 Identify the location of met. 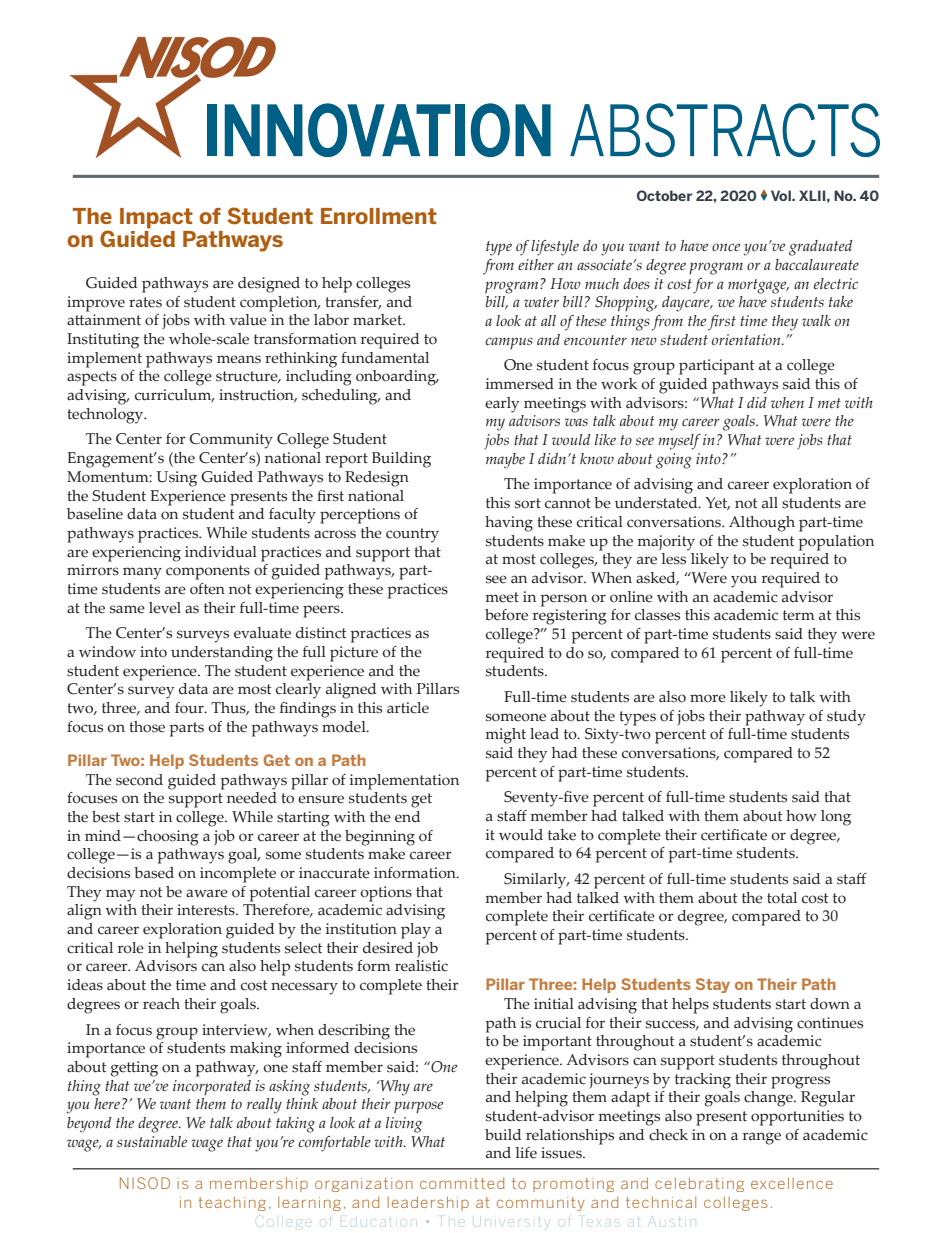
(829, 403).
